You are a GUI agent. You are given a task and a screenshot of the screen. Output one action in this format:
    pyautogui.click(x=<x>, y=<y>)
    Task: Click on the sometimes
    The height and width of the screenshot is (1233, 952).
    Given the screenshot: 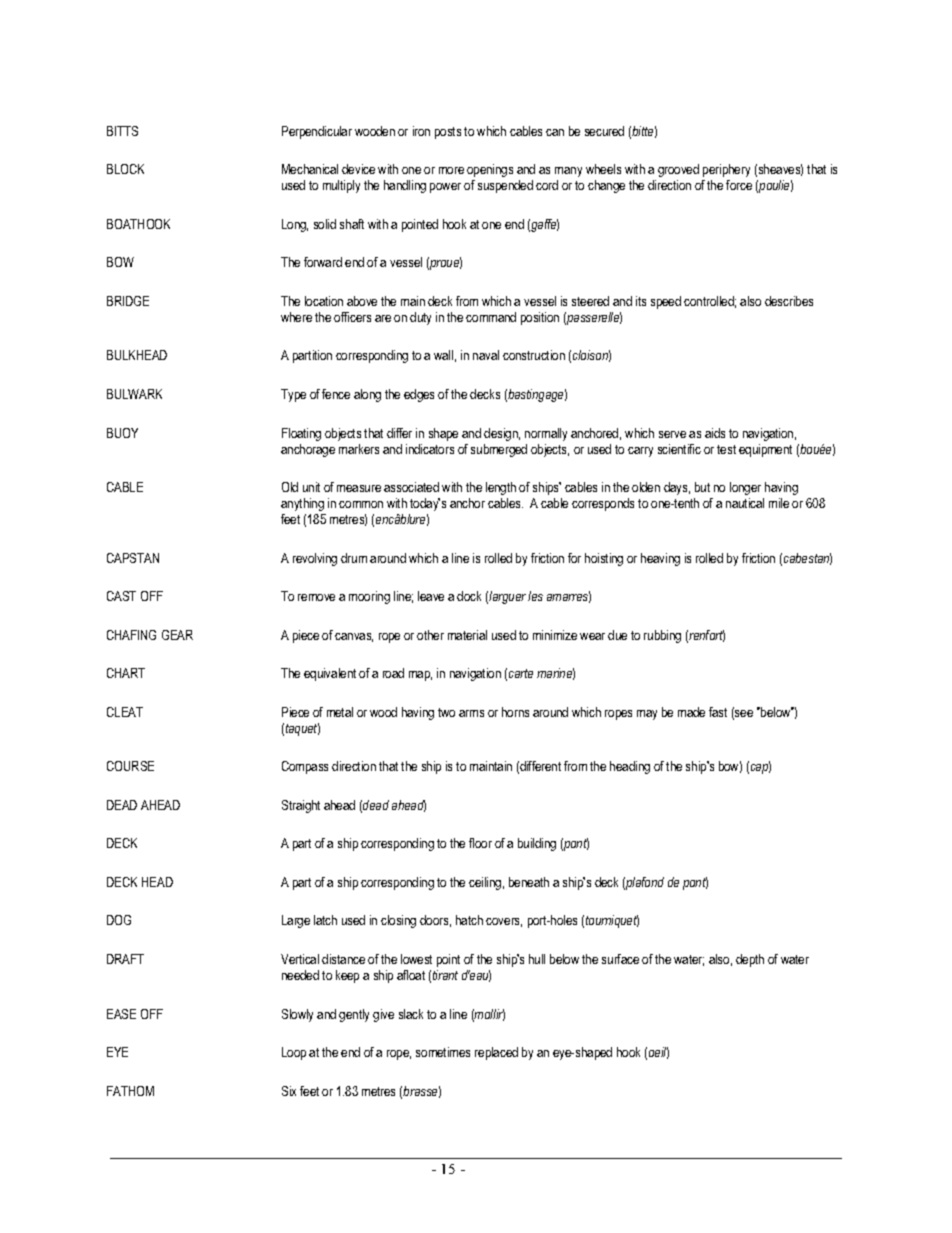 What is the action you would take?
    pyautogui.click(x=443, y=1052)
